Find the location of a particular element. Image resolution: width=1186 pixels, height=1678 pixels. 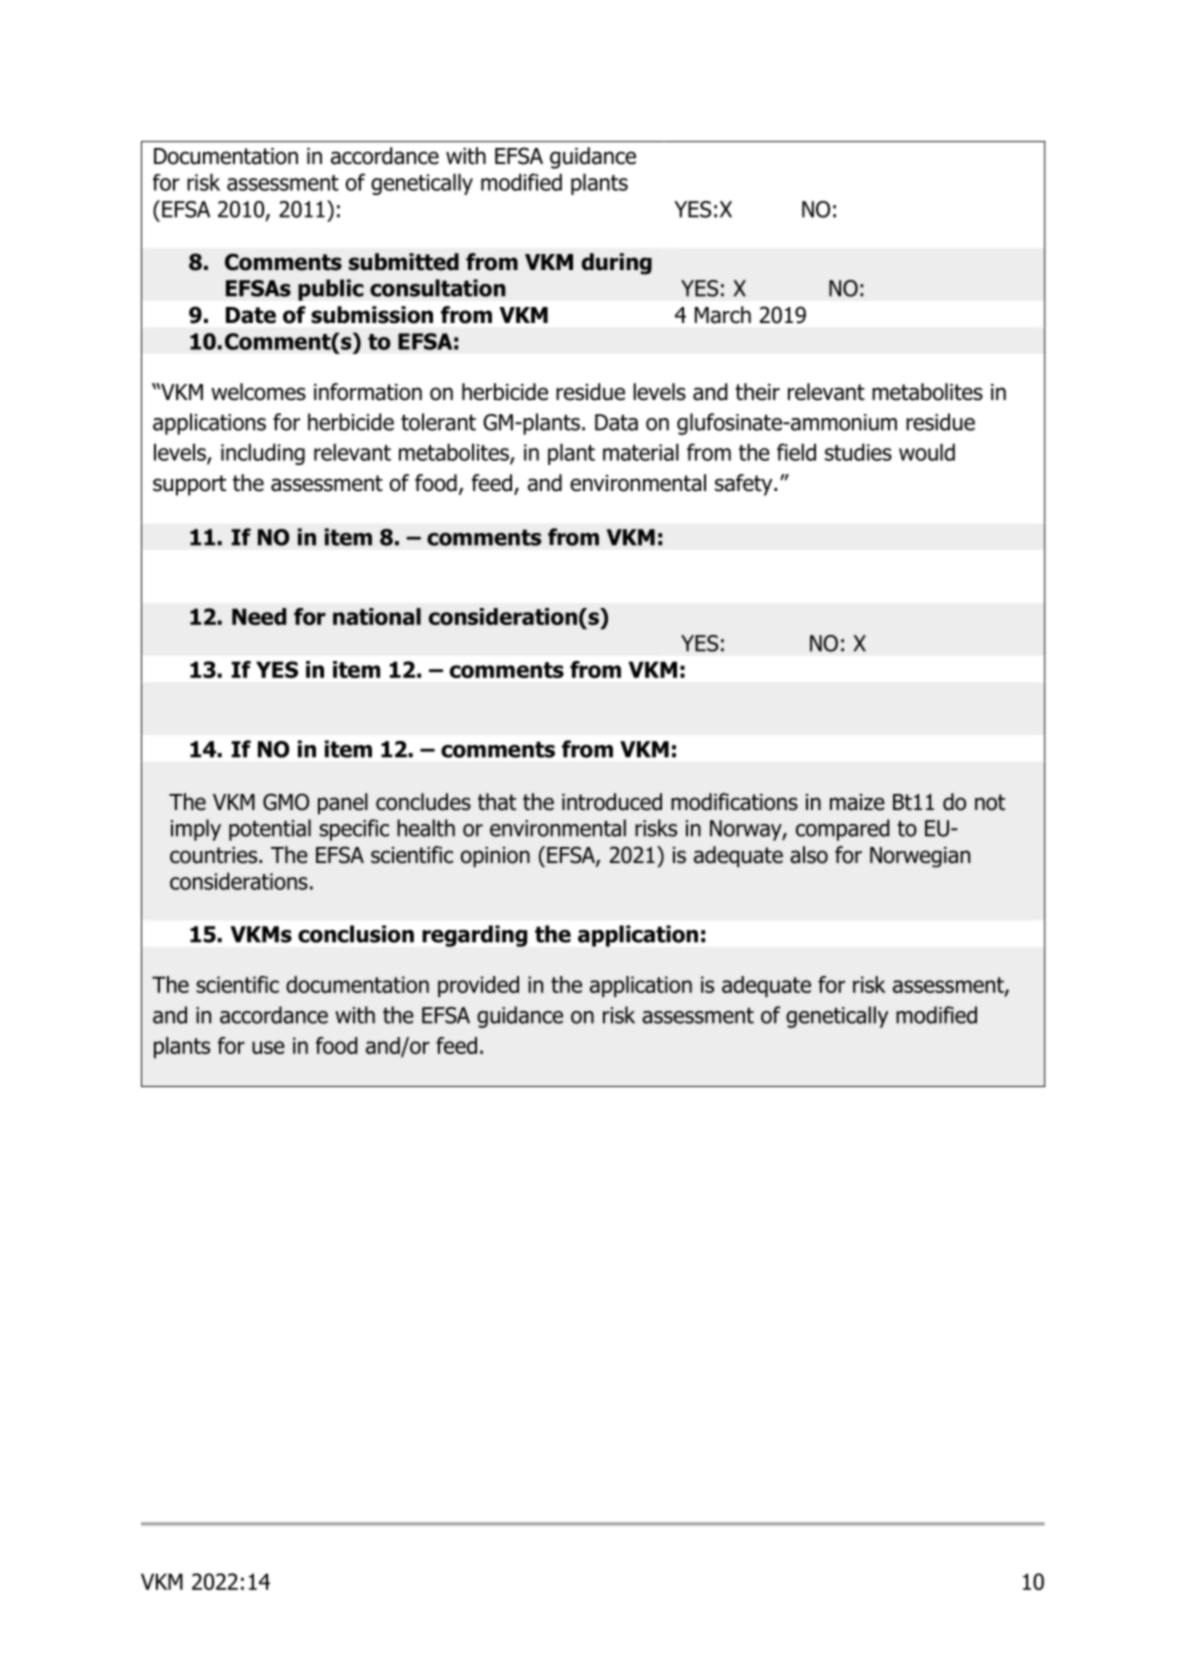

potential is located at coordinates (270, 830).
